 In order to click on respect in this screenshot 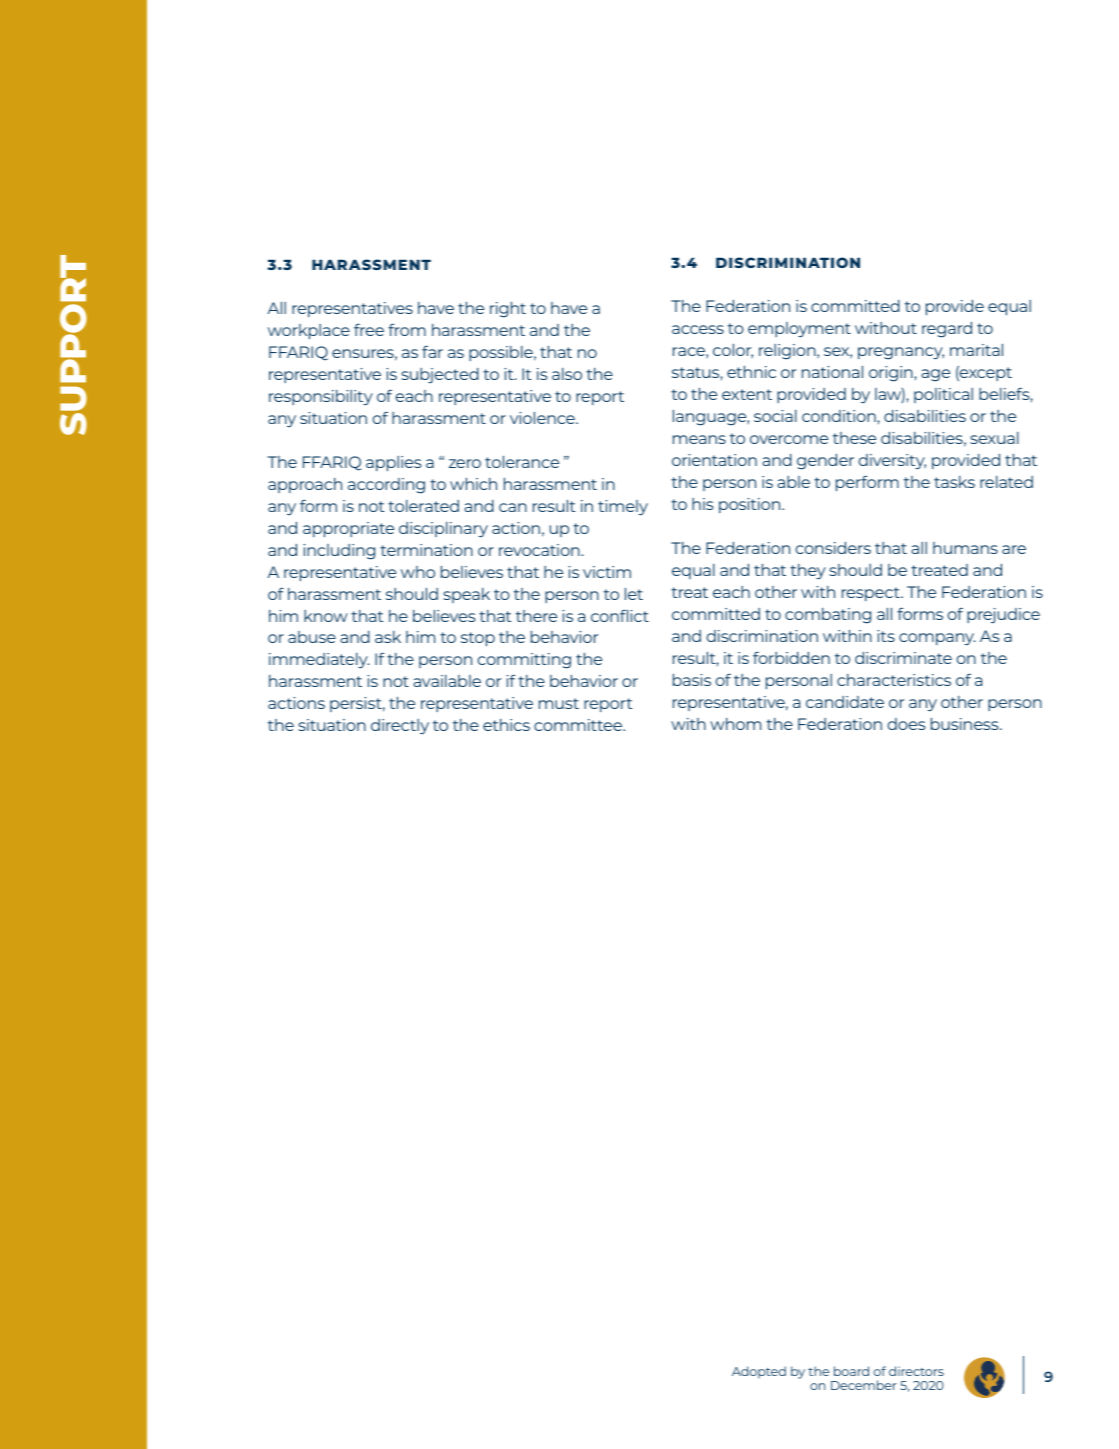, I will do `click(872, 594)`.
